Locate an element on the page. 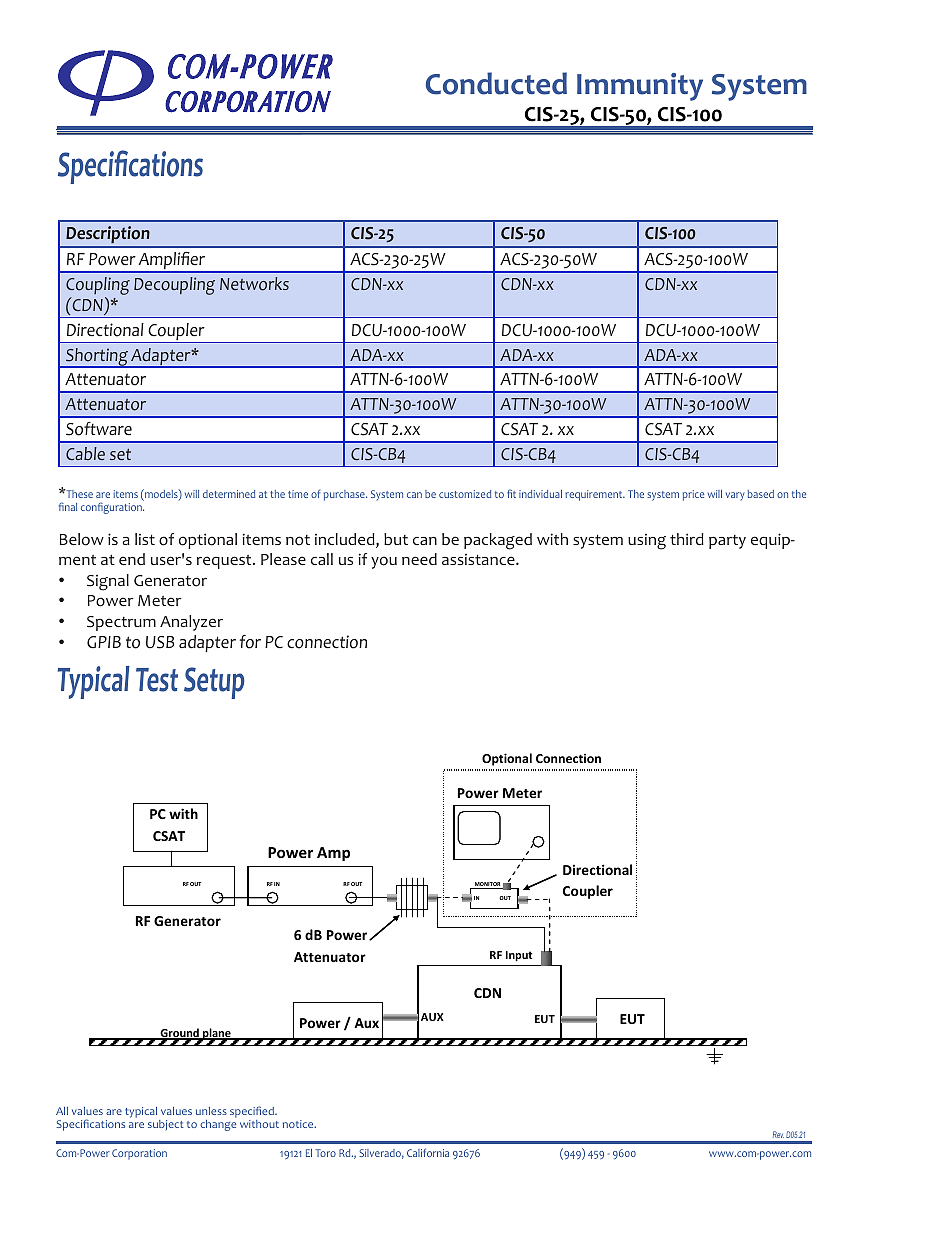 This page has width=952, height=1233. Ground is located at coordinates (179, 1034).
